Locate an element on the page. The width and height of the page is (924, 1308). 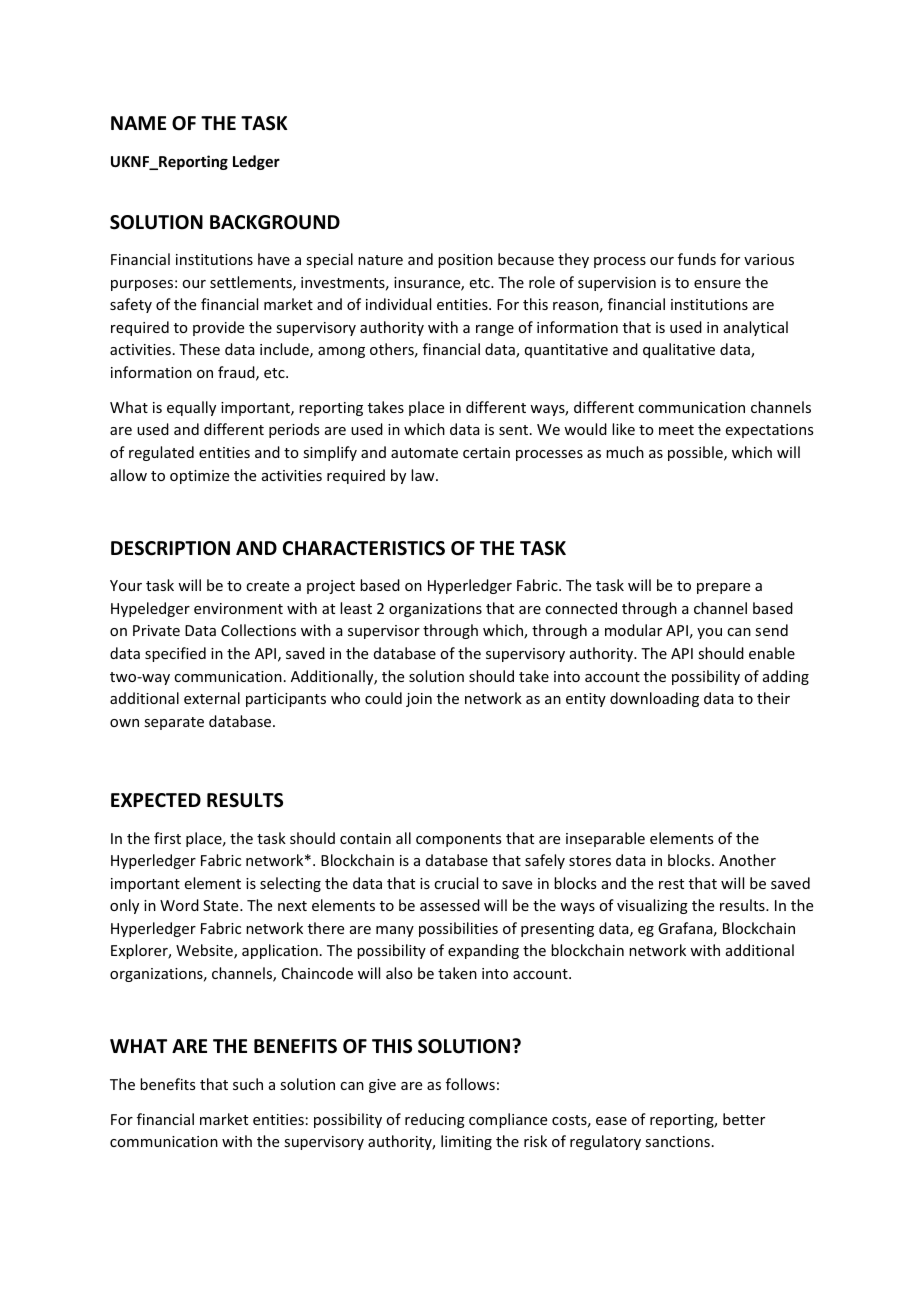
possible is located at coordinates (696, 453).
